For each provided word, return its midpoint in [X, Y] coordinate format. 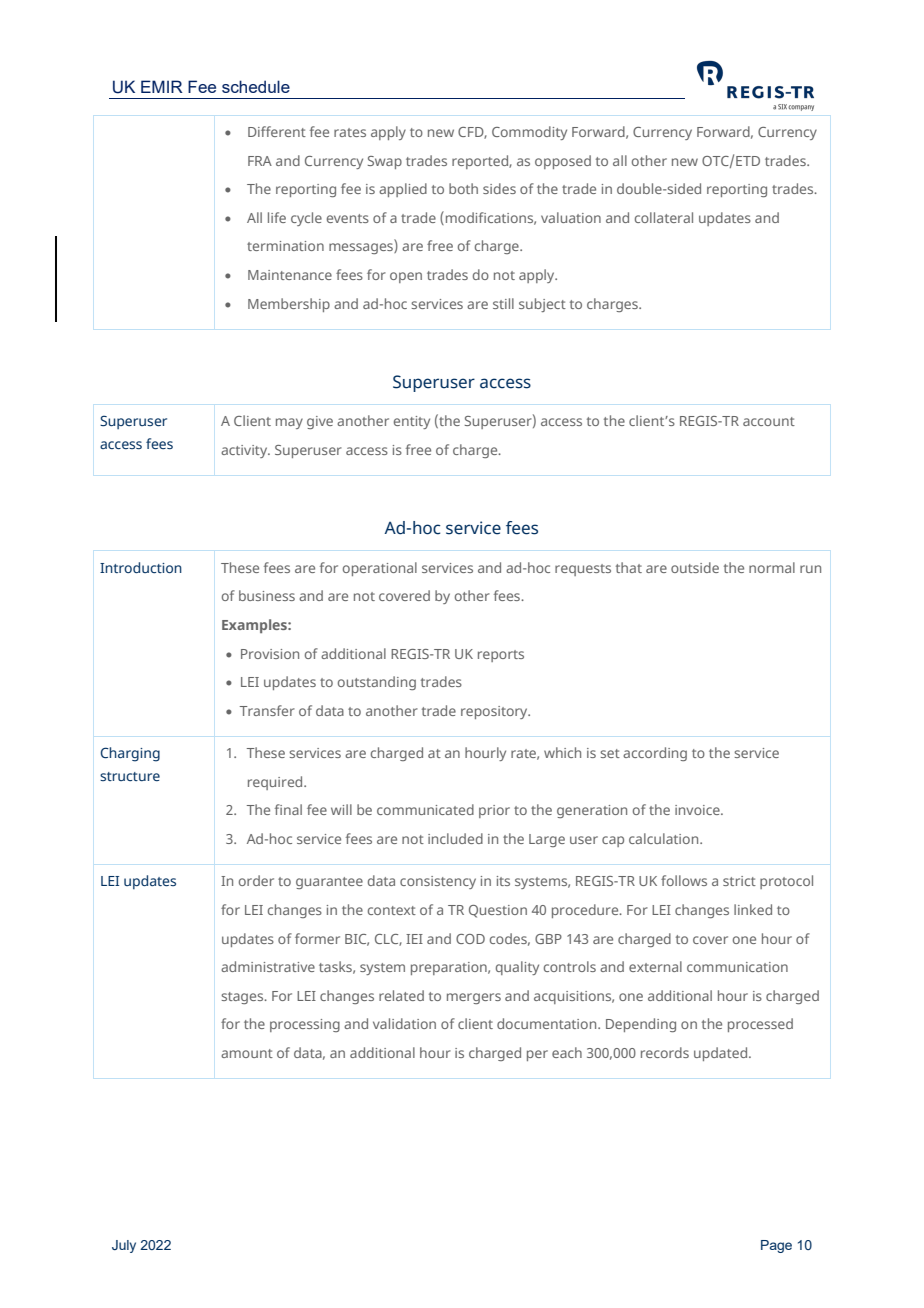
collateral [664, 217]
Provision [270, 654]
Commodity [529, 133]
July [124, 1246]
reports [501, 656]
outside [695, 567]
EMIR [162, 86]
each [567, 1052]
